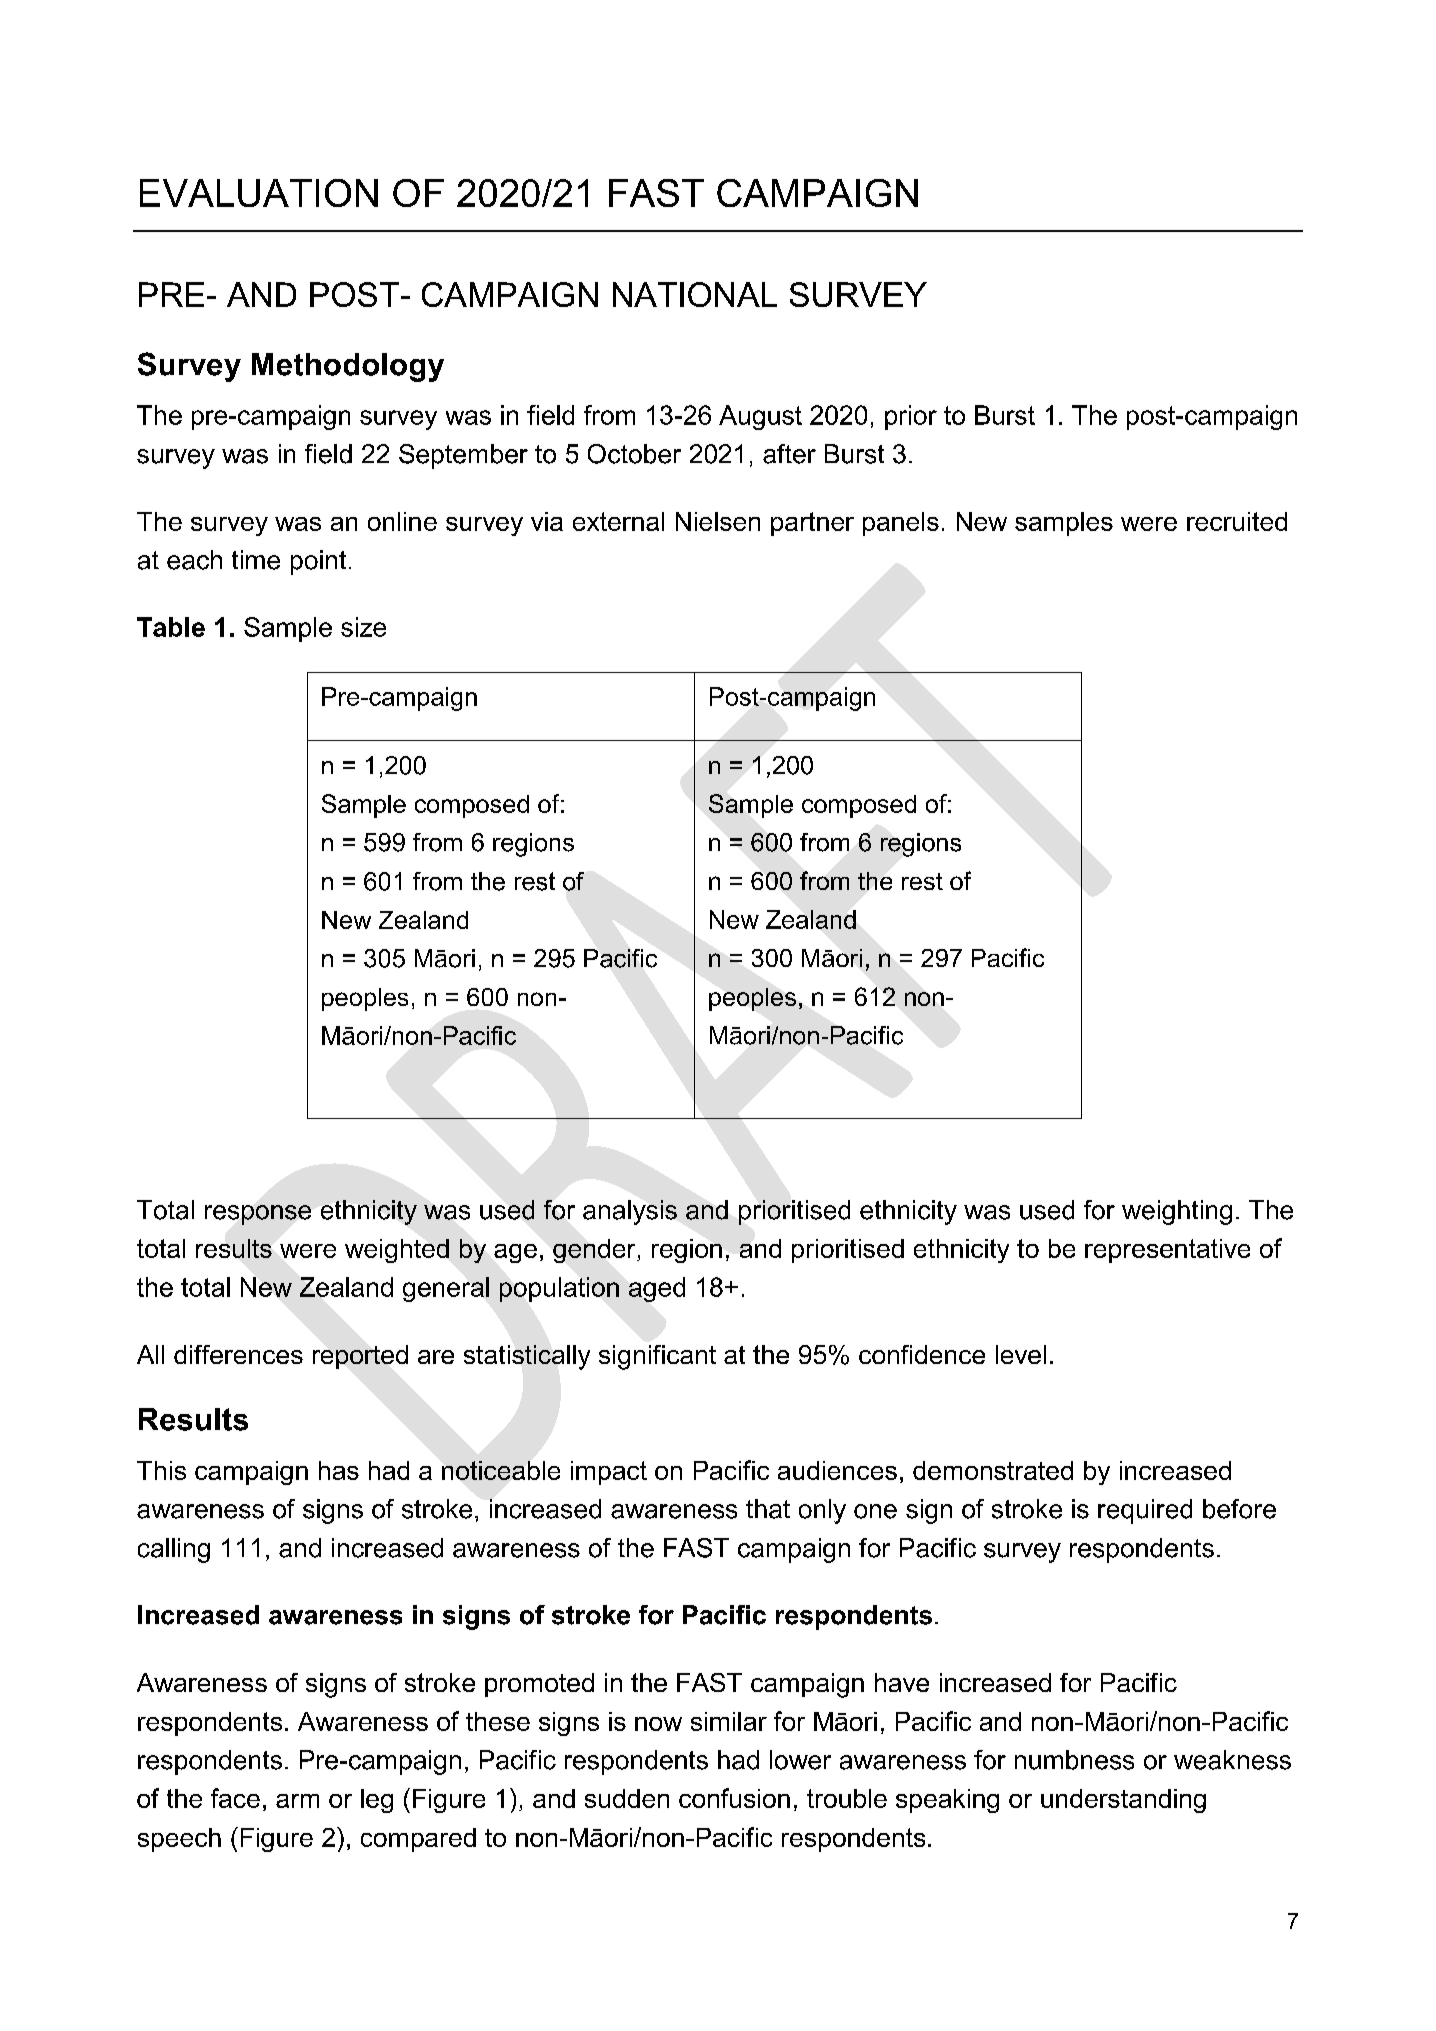 The image size is (1436, 2031). What do you see at coordinates (363, 627) in the image?
I see `size` at bounding box center [363, 627].
